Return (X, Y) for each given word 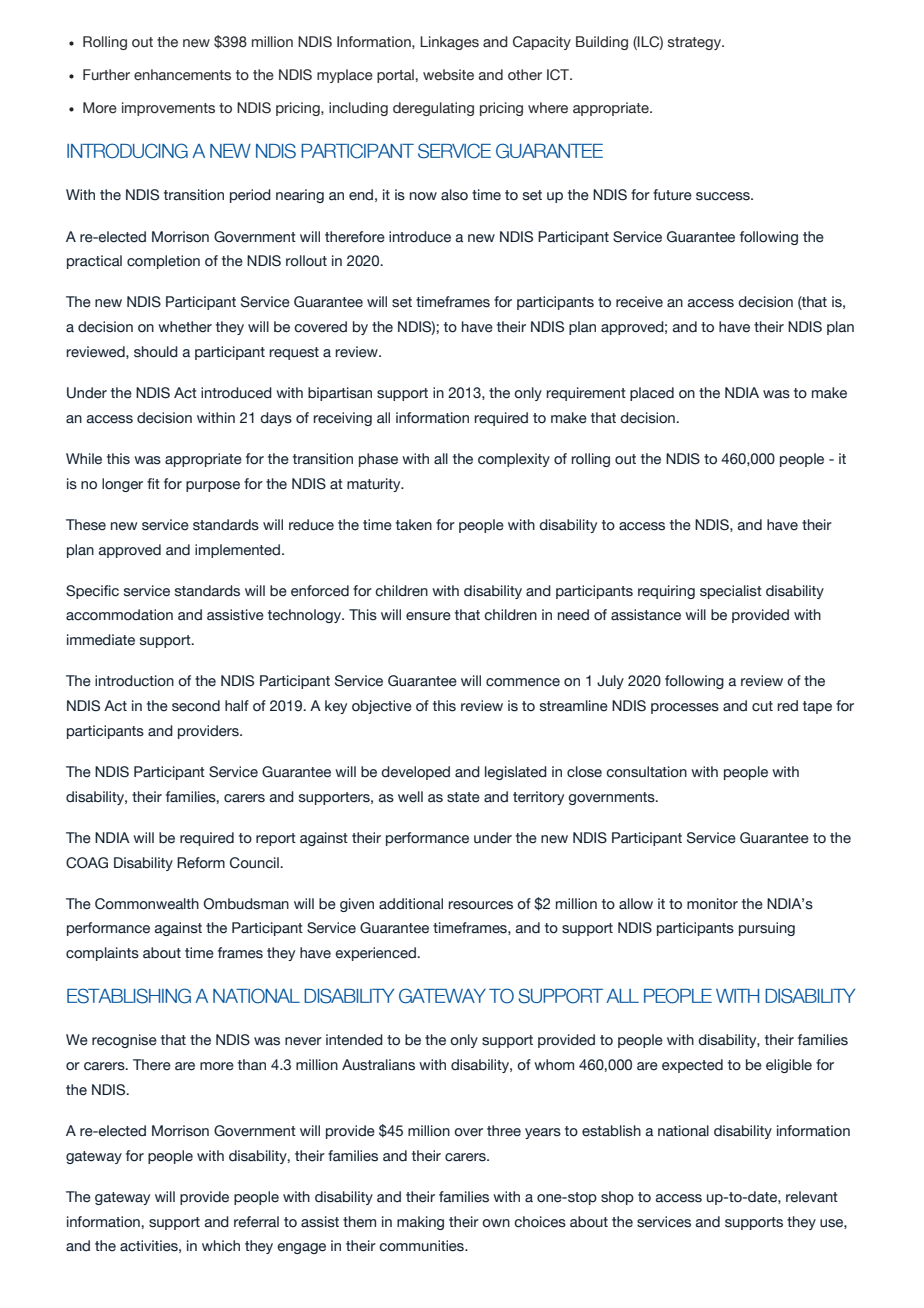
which (221, 1246)
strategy (696, 43)
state (463, 797)
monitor (712, 904)
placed (652, 394)
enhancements (182, 75)
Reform (201, 863)
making (420, 1223)
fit (153, 483)
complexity (514, 460)
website (448, 75)
